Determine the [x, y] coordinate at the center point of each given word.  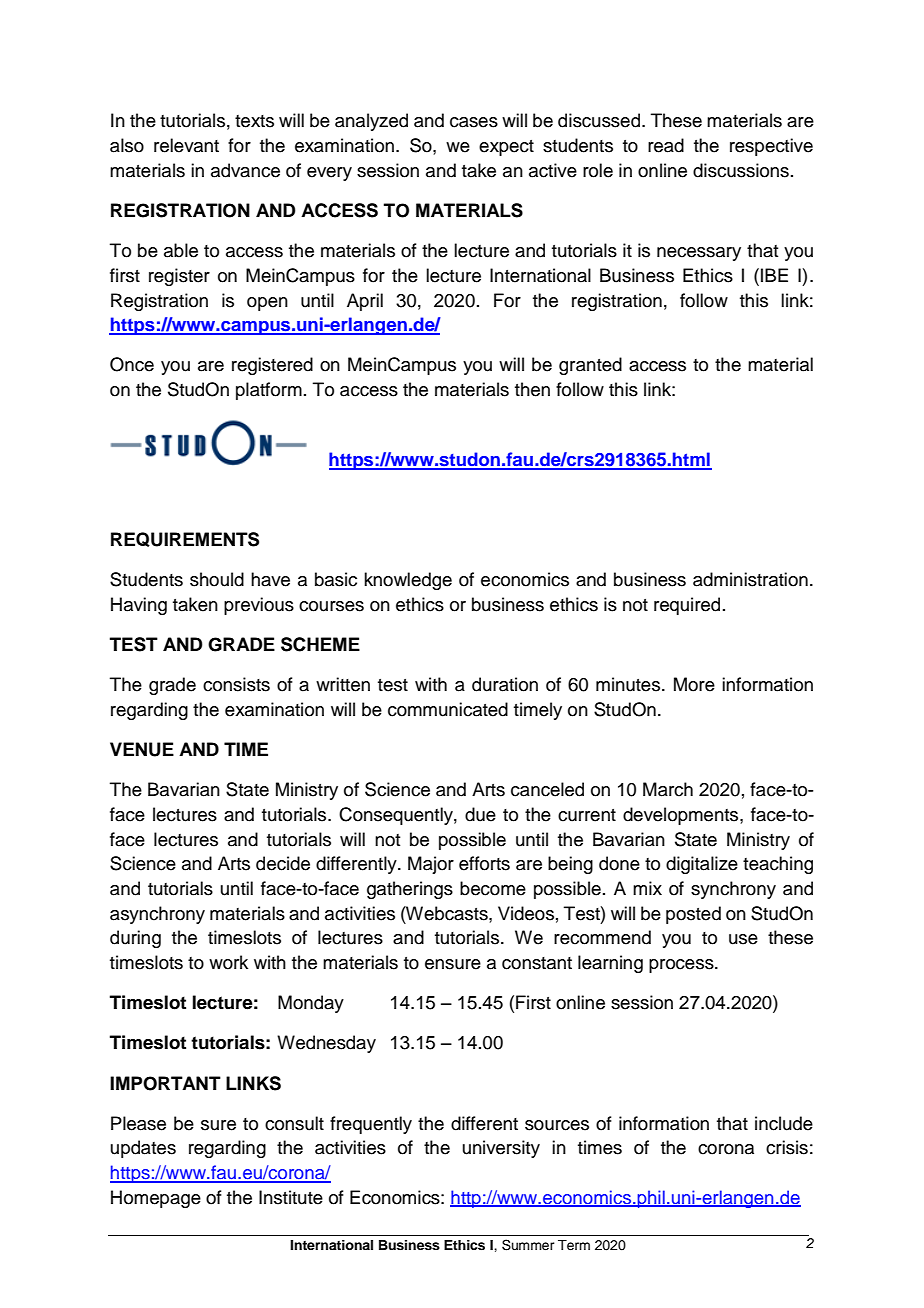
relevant [186, 145]
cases [474, 122]
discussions [741, 170]
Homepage [156, 1199]
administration [750, 579]
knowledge [408, 581]
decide [283, 863]
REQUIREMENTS [185, 539]
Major [431, 865]
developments [682, 816]
